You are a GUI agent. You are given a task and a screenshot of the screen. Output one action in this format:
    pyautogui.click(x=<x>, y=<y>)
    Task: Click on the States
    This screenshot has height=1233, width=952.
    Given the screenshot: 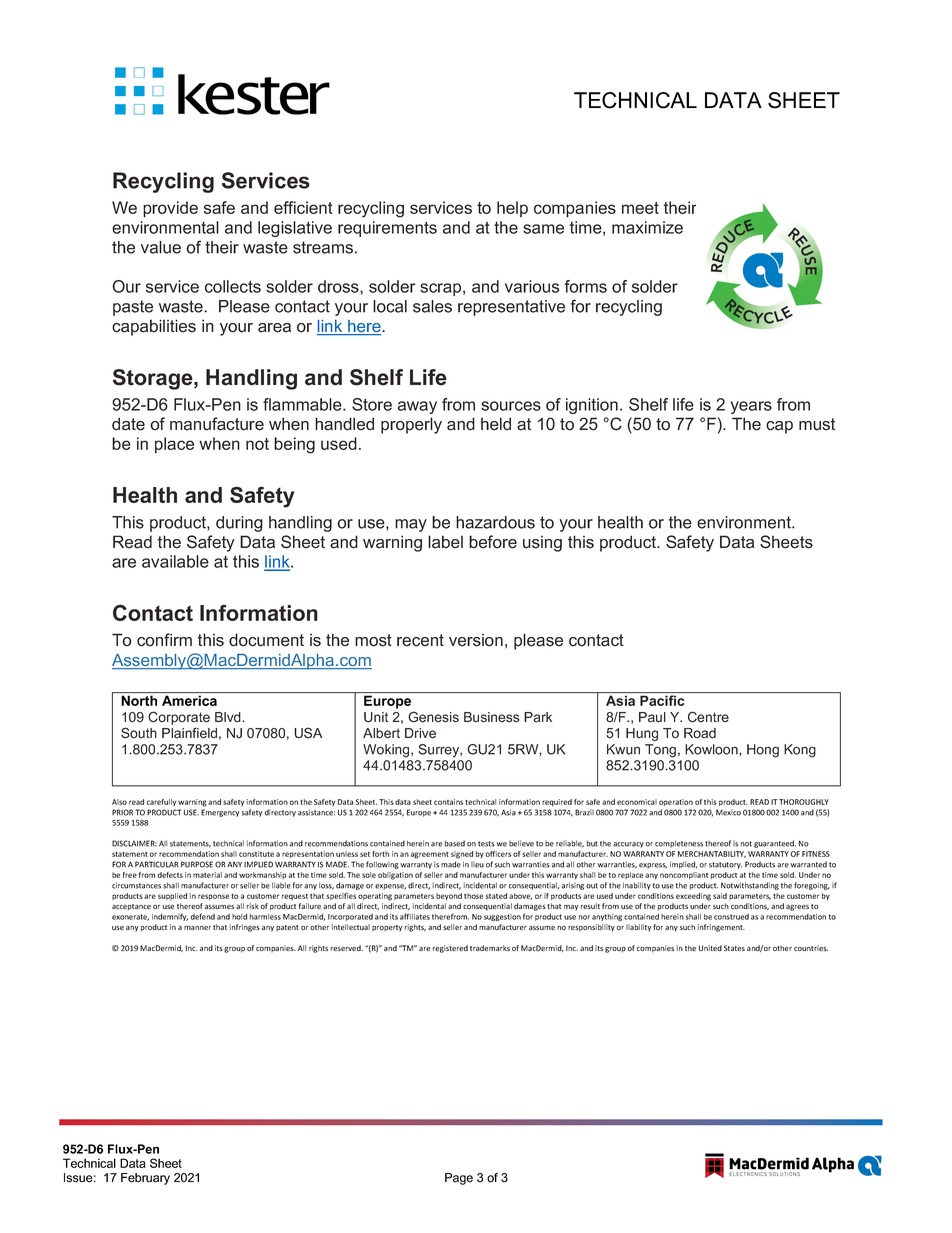 What is the action you would take?
    pyautogui.click(x=734, y=948)
